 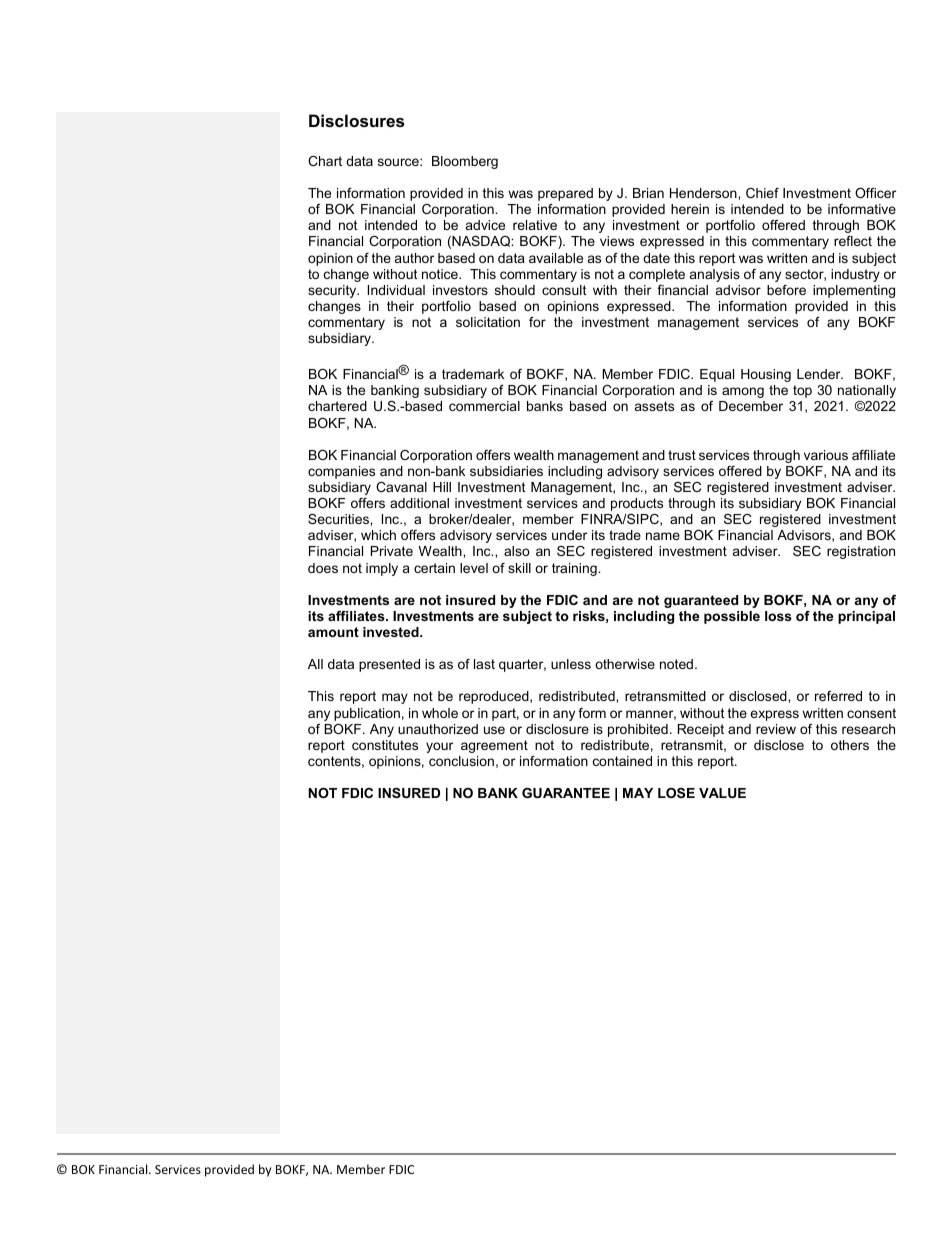 I want to click on otherwise, so click(x=625, y=664).
